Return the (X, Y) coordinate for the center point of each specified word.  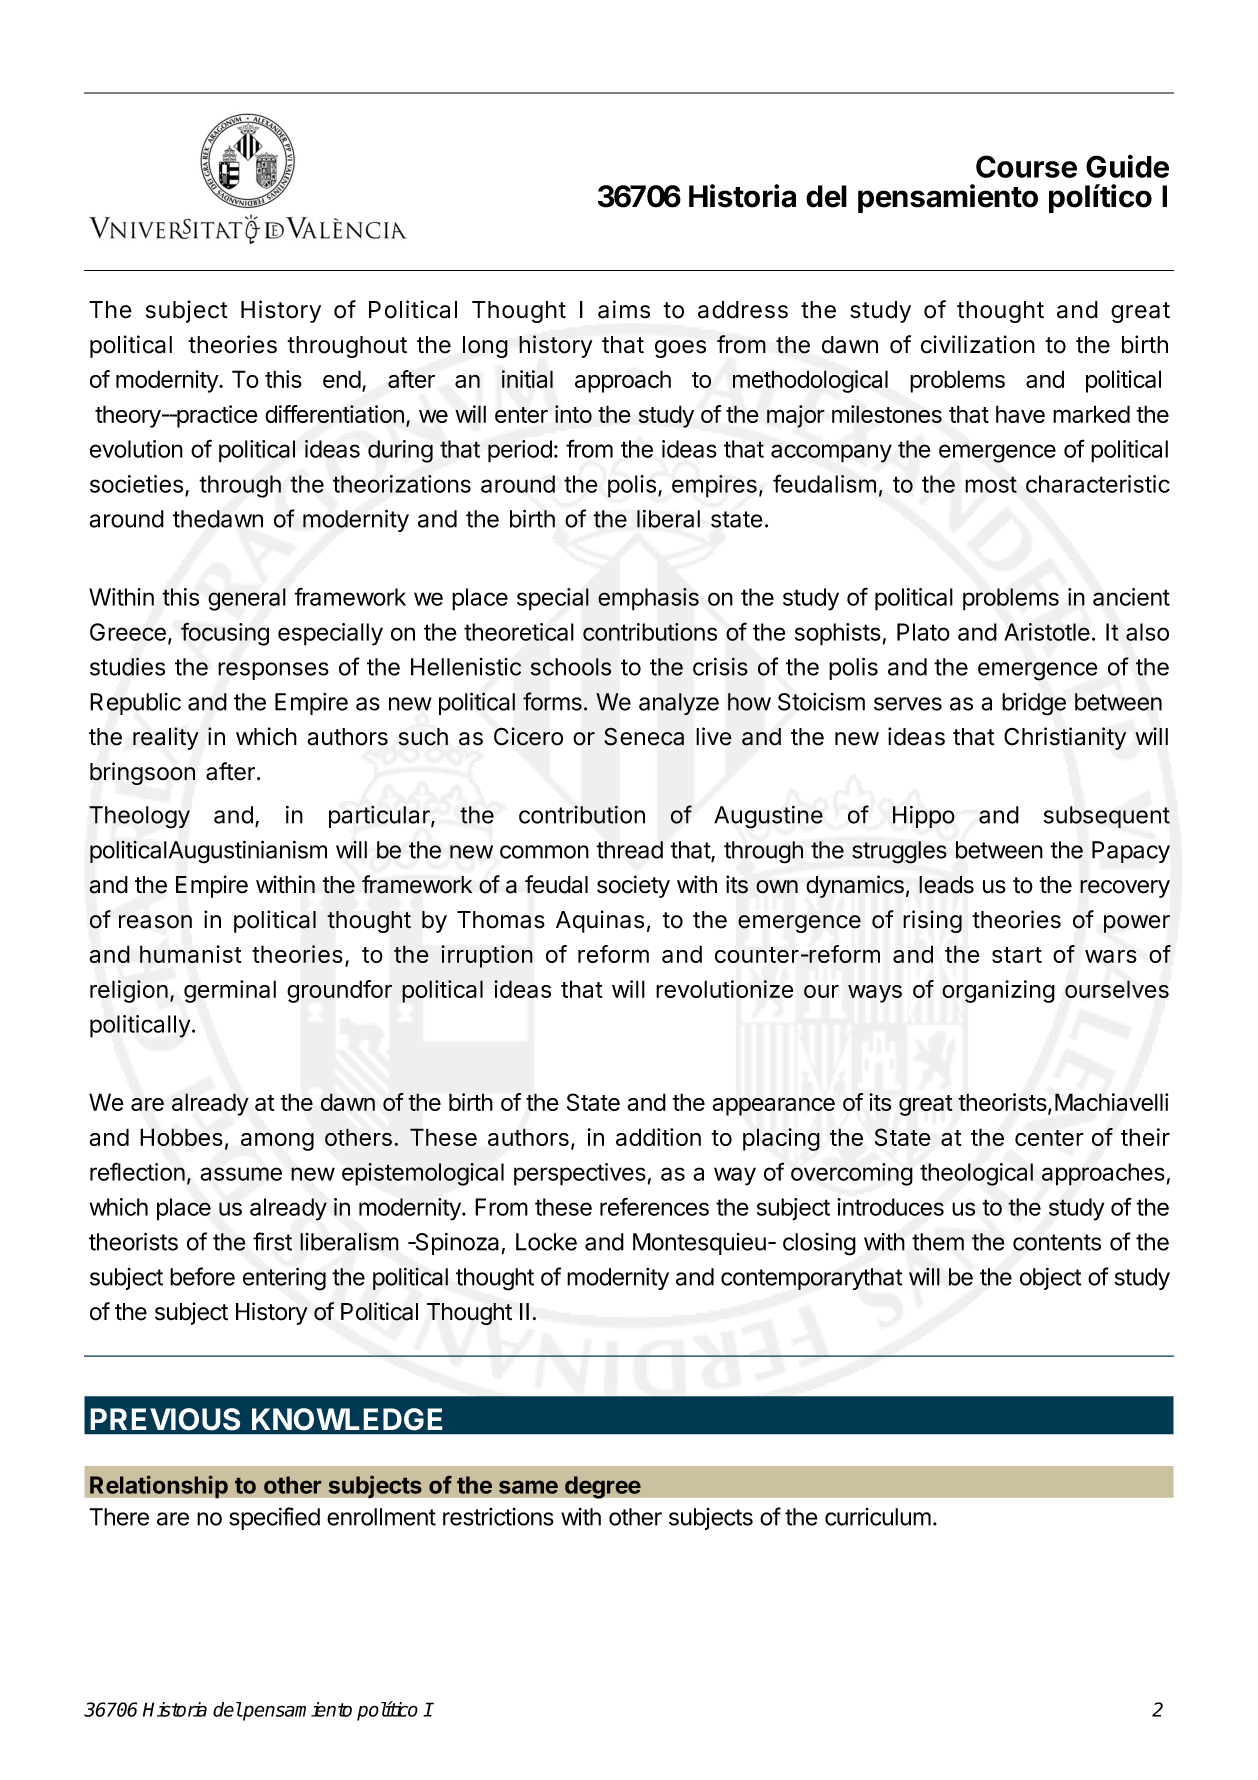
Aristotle (1047, 632)
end (342, 379)
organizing (998, 991)
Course (1026, 166)
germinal (230, 991)
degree (603, 1487)
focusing (225, 634)
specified (274, 1518)
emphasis (648, 599)
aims (624, 309)
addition (658, 1137)
